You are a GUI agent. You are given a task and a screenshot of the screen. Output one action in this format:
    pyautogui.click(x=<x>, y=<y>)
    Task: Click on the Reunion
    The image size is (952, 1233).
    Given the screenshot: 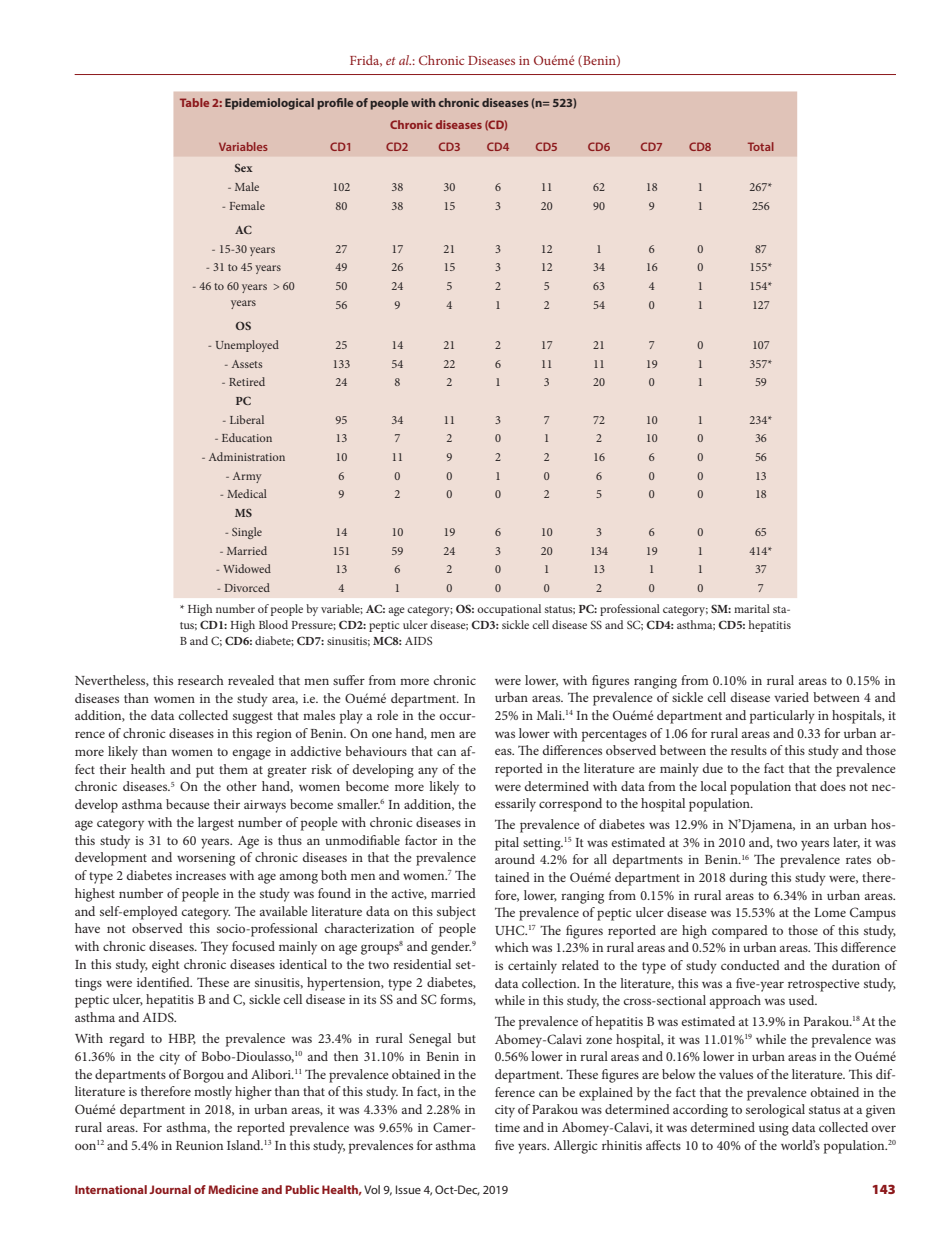 What is the action you would take?
    pyautogui.click(x=199, y=1145)
